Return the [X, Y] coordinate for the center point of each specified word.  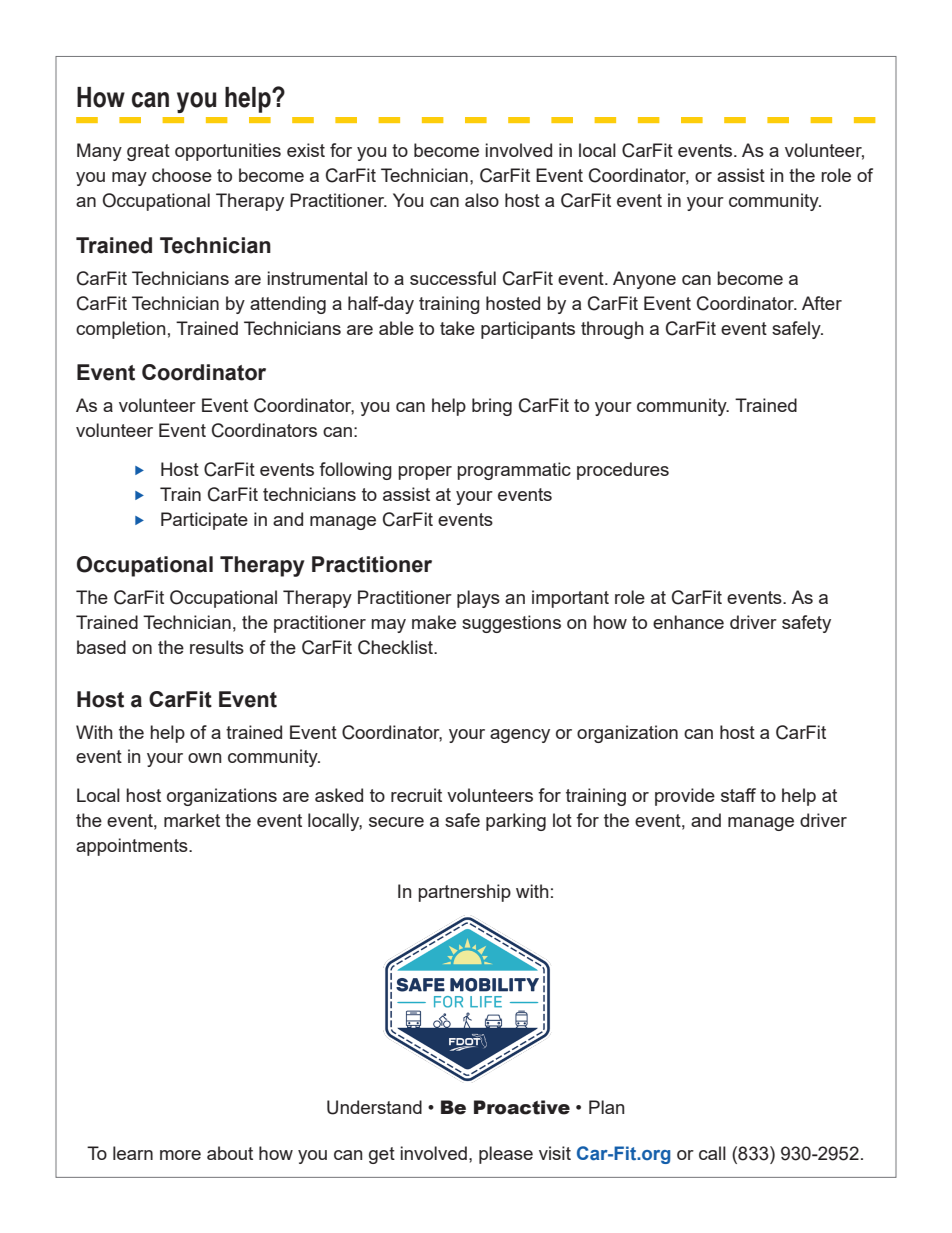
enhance [688, 622]
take [457, 328]
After [822, 303]
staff [738, 795]
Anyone [644, 280]
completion [120, 330]
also [482, 200]
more [180, 1155]
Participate [204, 521]
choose [182, 175]
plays [478, 599]
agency [520, 736]
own [204, 758]
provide [685, 797]
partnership [464, 893]
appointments [133, 847]
